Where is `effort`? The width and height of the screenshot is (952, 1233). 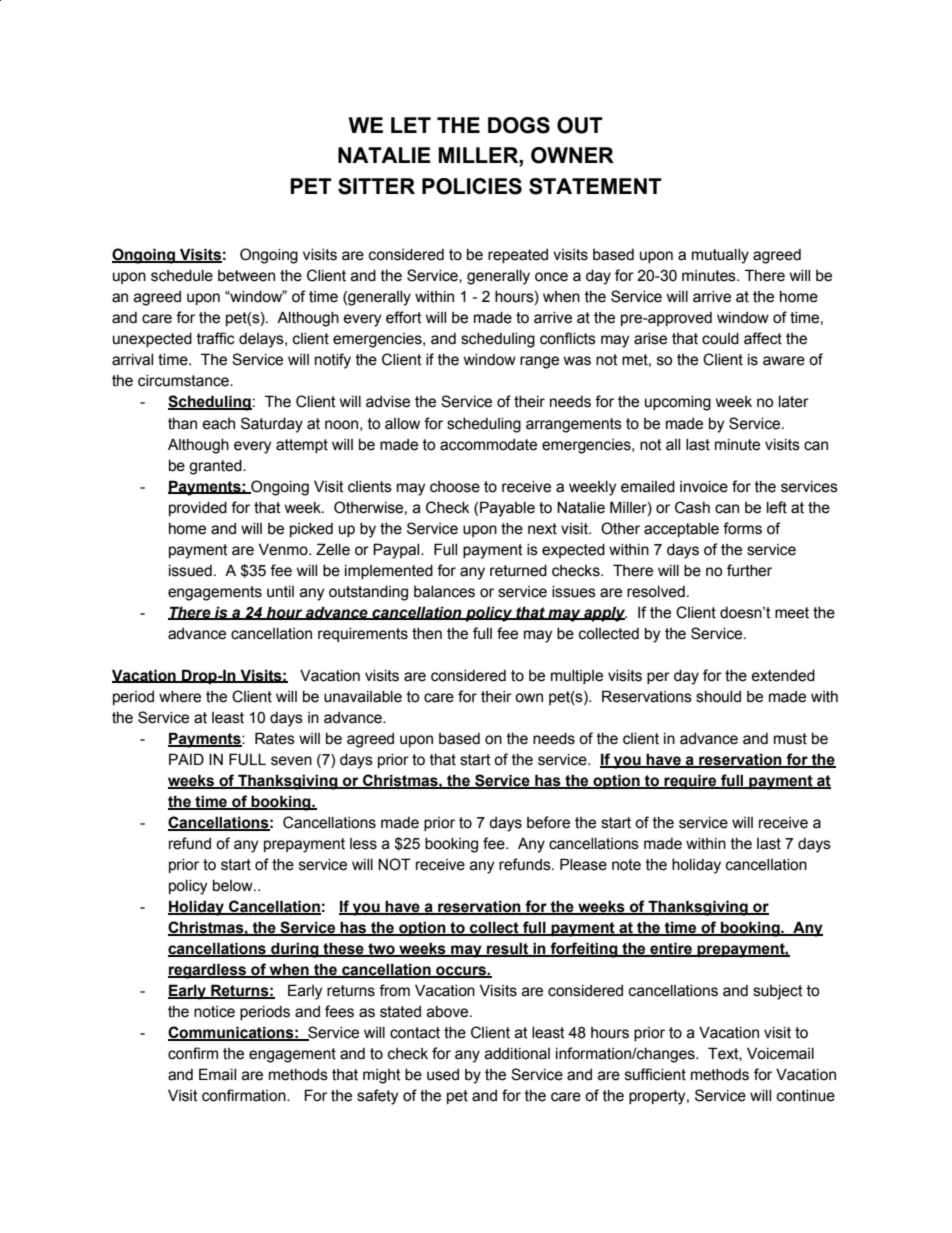
effort is located at coordinates (404, 317).
